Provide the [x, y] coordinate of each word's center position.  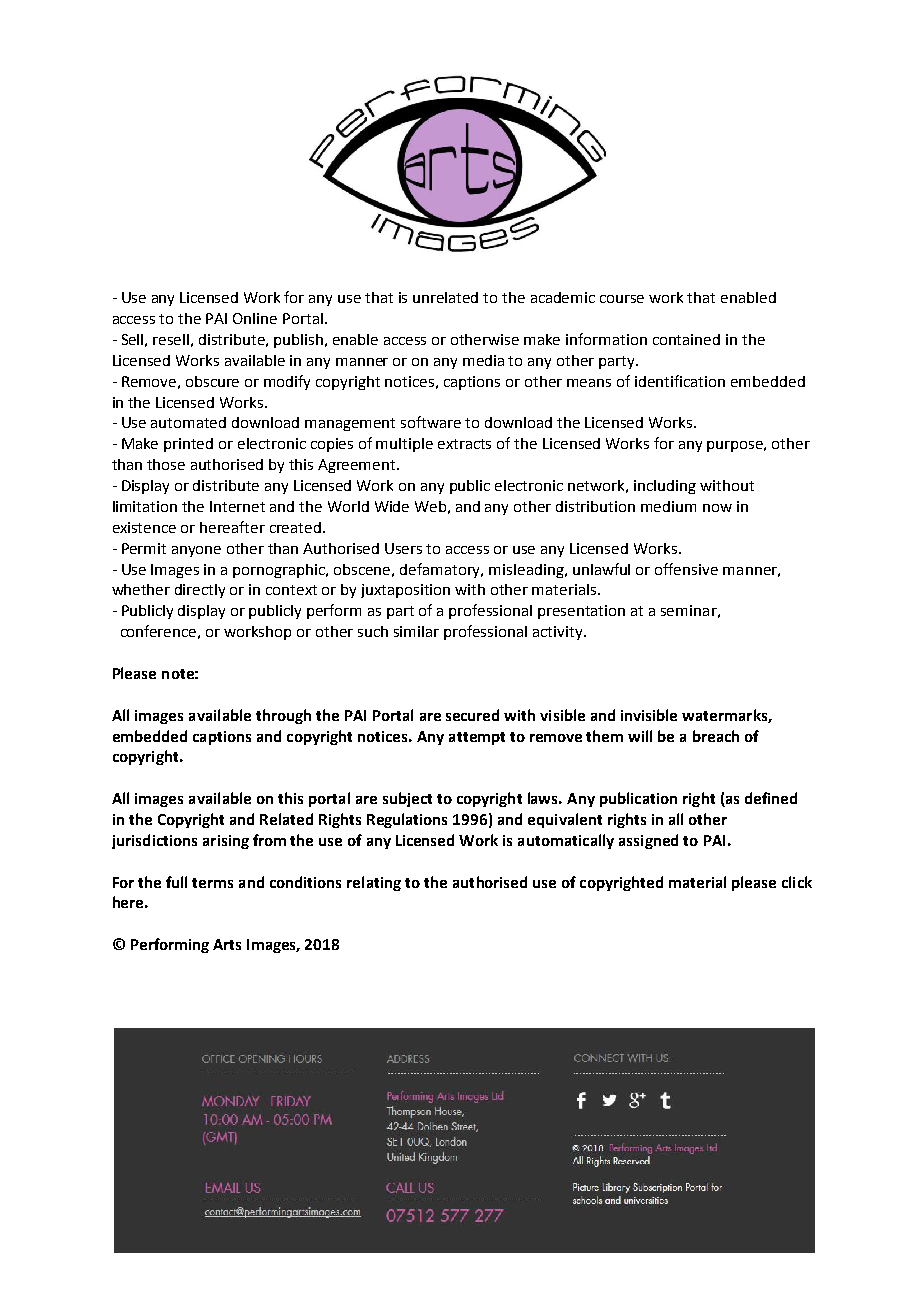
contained [686, 339]
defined [771, 798]
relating [374, 883]
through [283, 716]
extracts [464, 444]
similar [416, 631]
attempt [477, 738]
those [166, 464]
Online [255, 318]
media [483, 360]
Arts [227, 944]
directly [200, 591]
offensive [686, 569]
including [665, 487]
